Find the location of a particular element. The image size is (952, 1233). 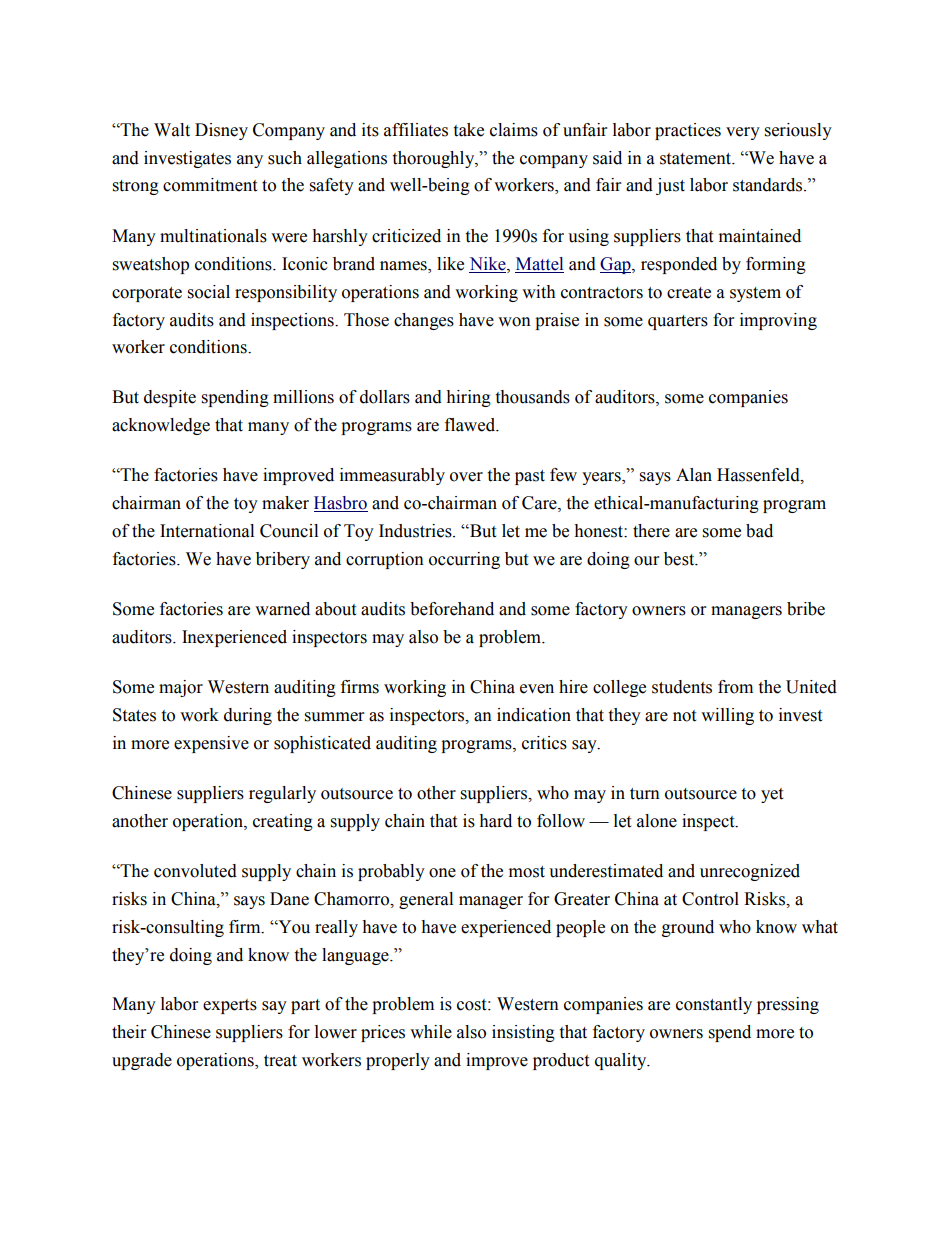

constantly is located at coordinates (714, 1005).
